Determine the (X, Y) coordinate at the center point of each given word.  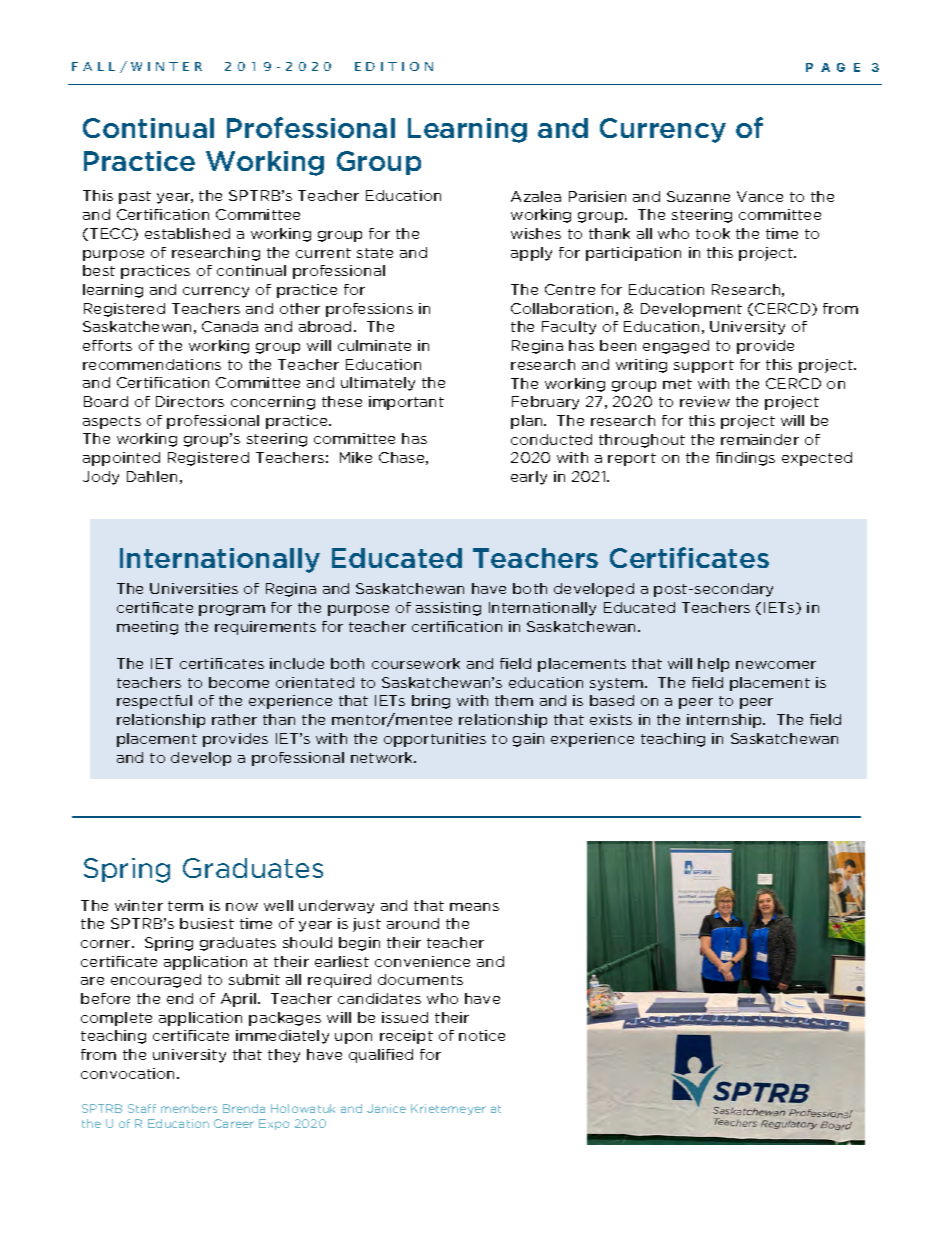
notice (482, 1035)
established (187, 233)
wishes (536, 233)
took (713, 233)
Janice (386, 1108)
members (189, 1108)
